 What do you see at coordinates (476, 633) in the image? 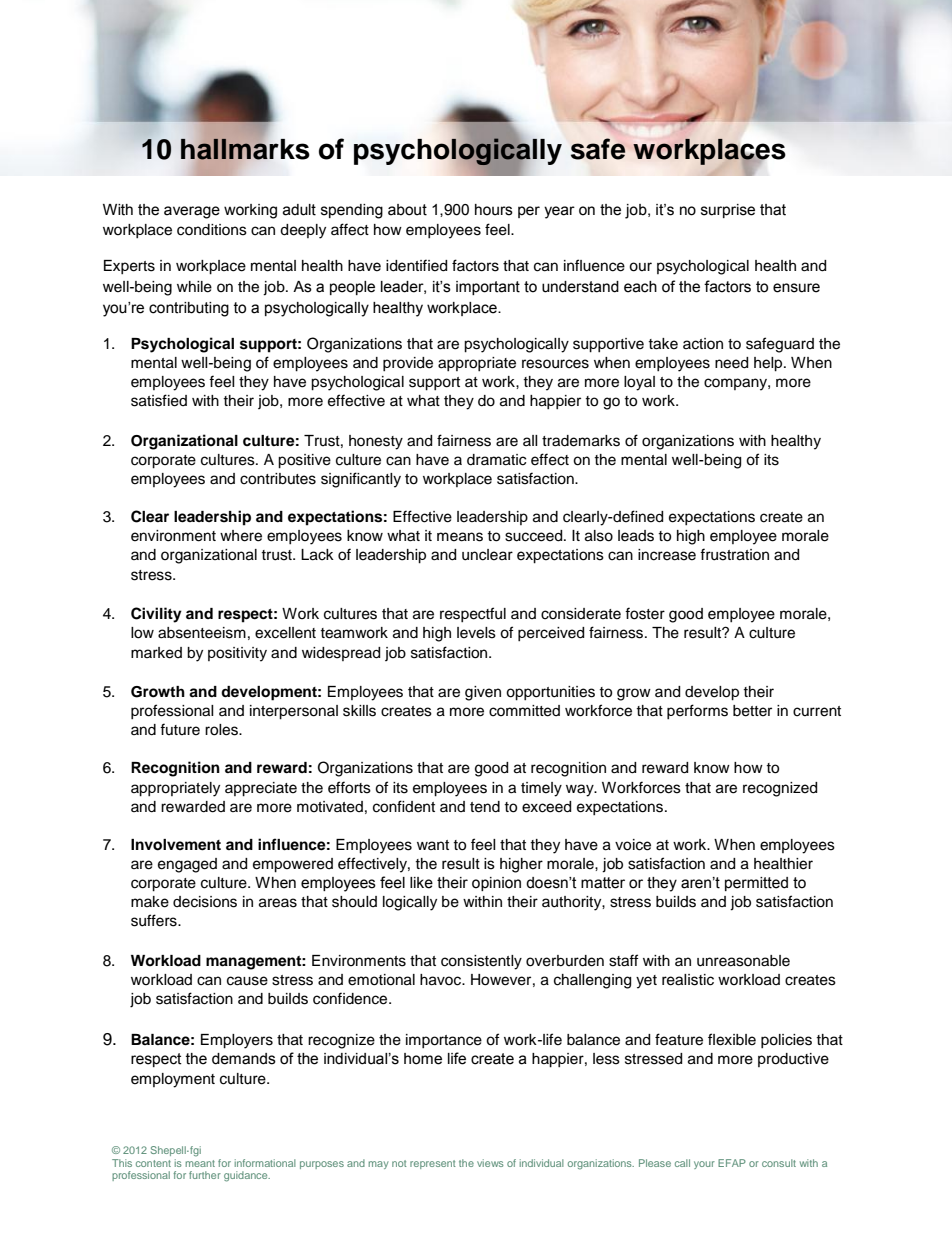
I see `levels` at bounding box center [476, 633].
